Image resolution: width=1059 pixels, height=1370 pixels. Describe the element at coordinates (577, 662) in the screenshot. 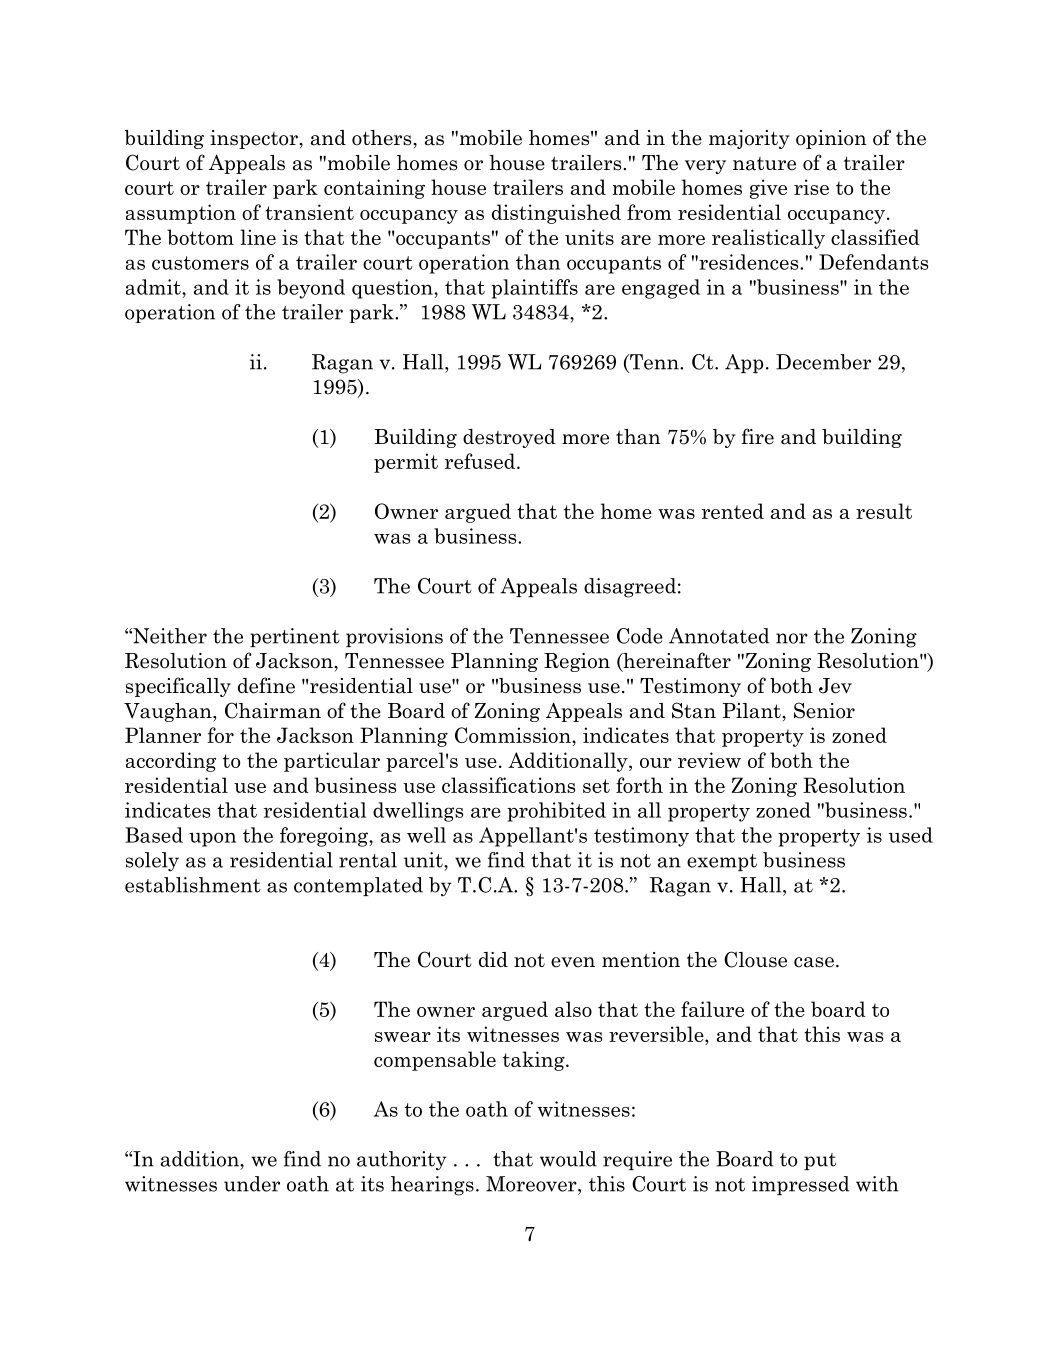

I see `Region` at that location.
